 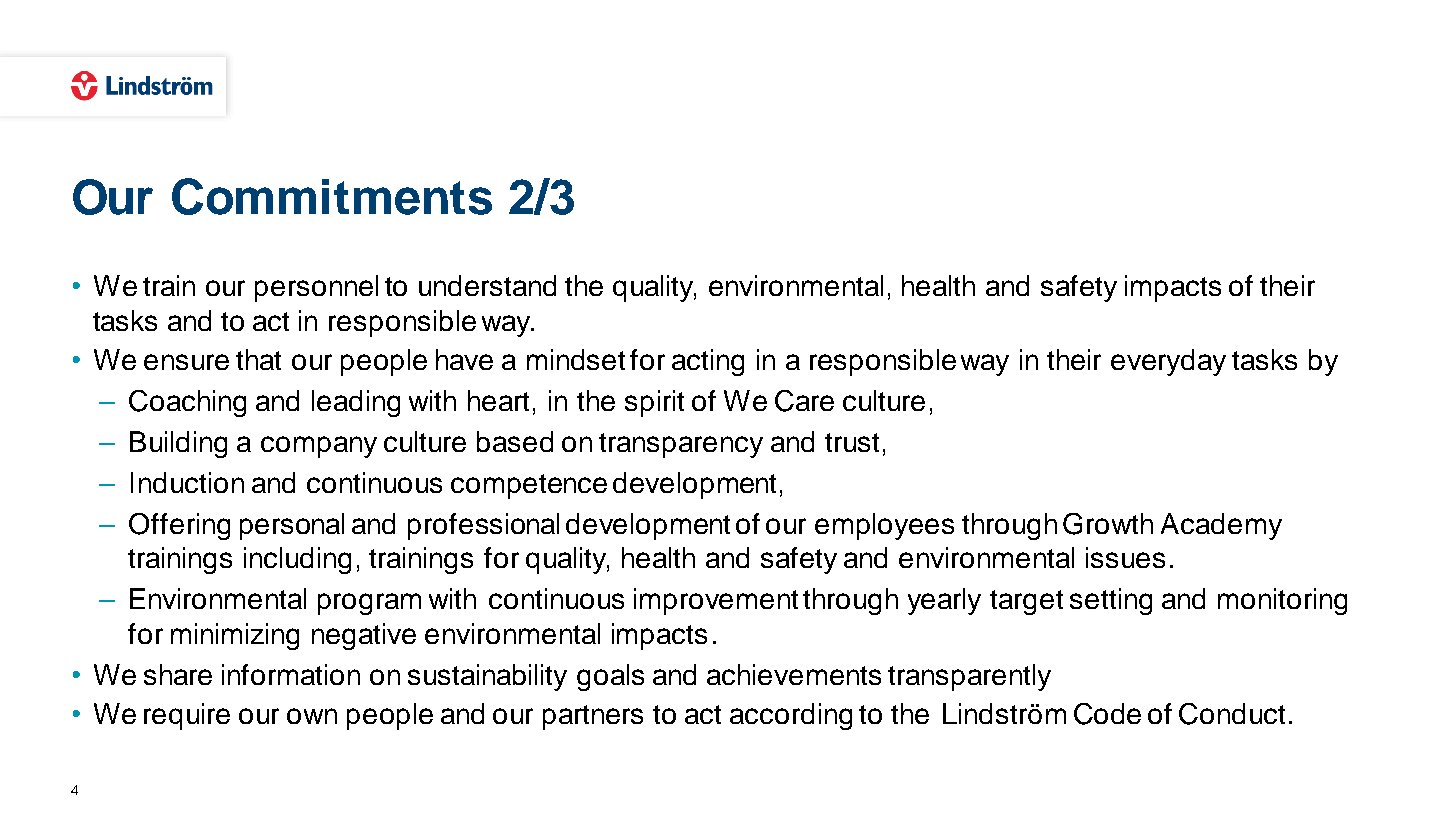 What do you see at coordinates (487, 285) in the page?
I see `understand` at bounding box center [487, 285].
